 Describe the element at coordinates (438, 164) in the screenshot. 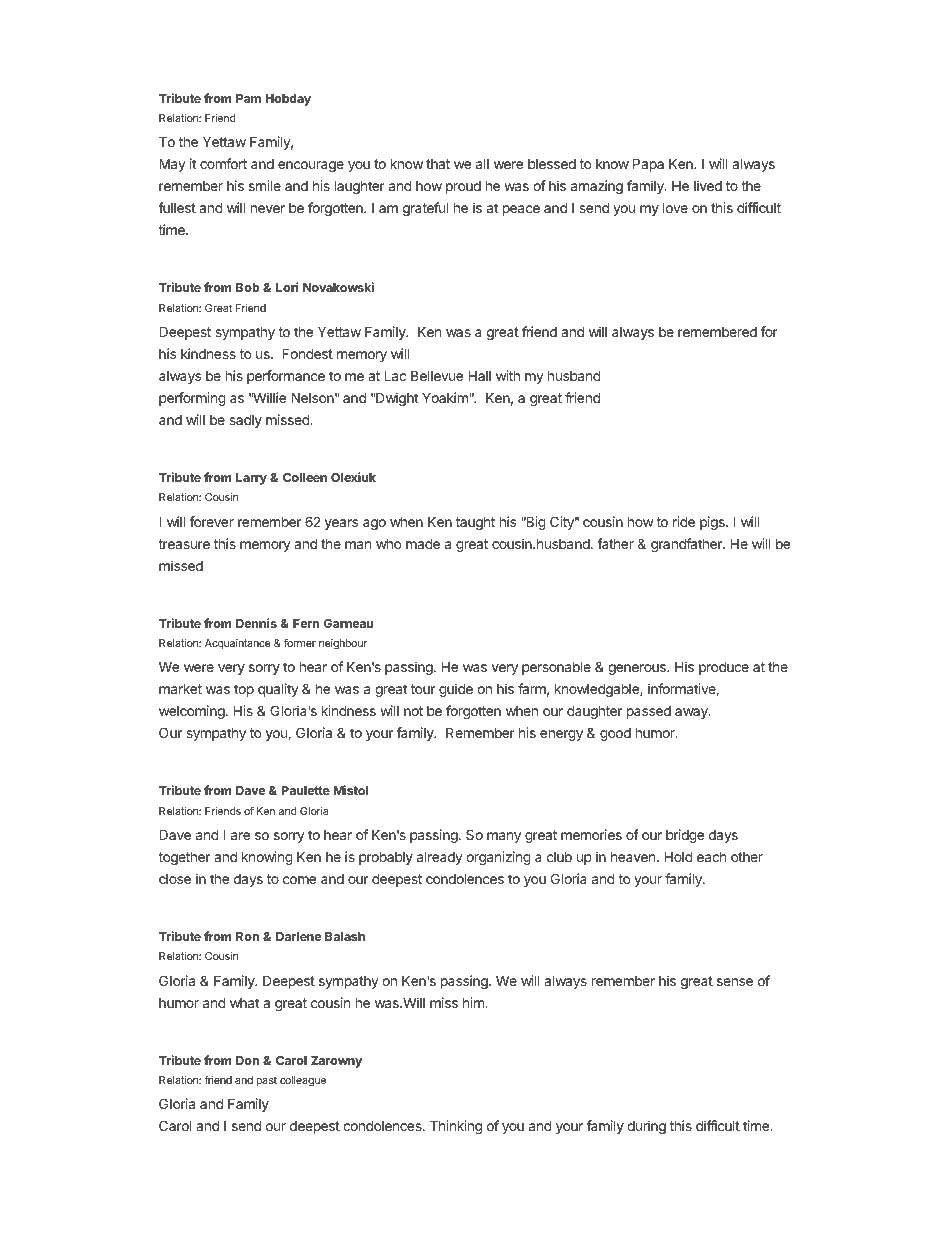

I see `that` at that location.
